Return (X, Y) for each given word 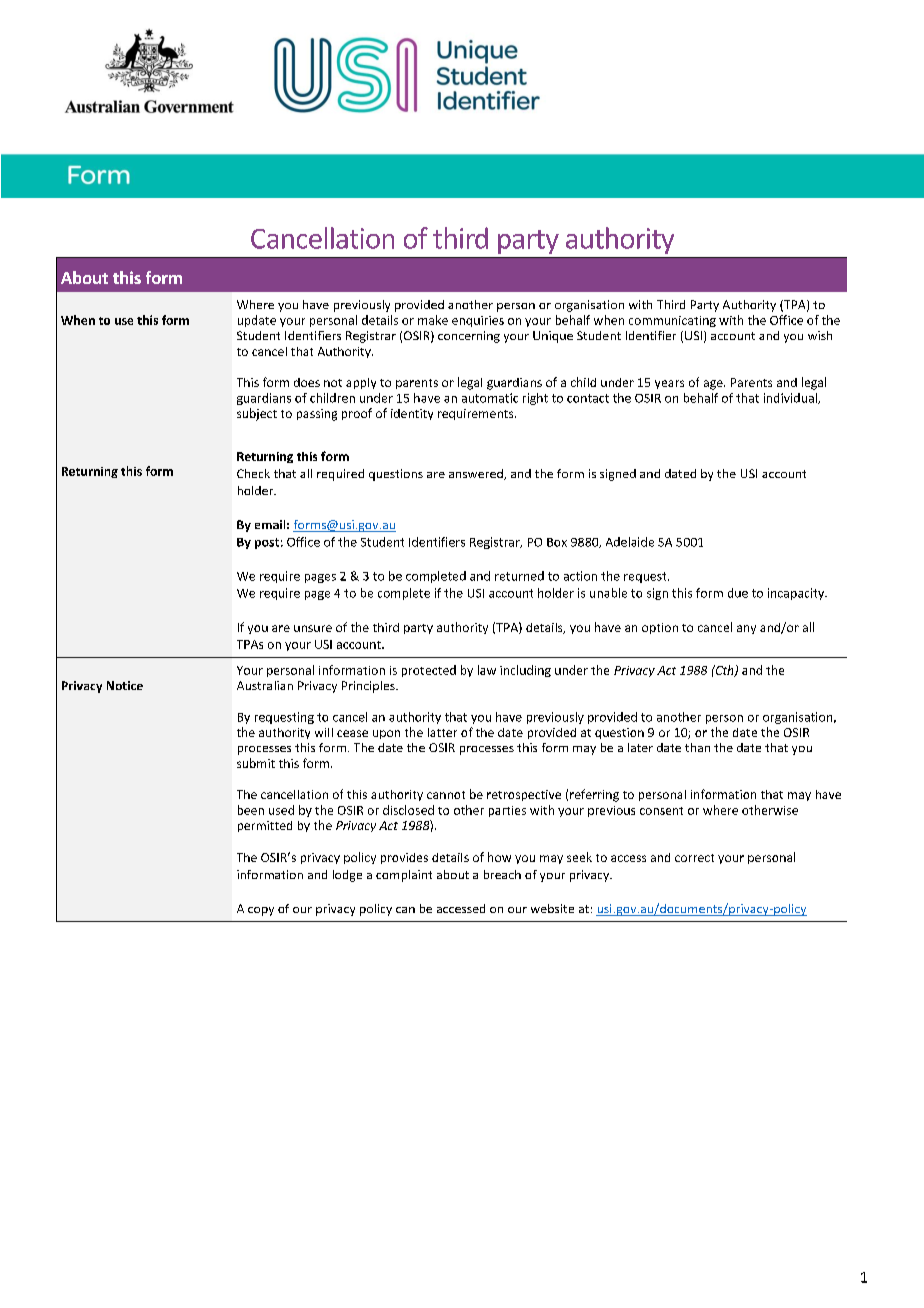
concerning (469, 337)
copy (261, 911)
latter (442, 732)
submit (256, 763)
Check (253, 473)
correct (694, 858)
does (307, 382)
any (746, 629)
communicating (672, 321)
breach (502, 874)
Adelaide (630, 542)
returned (519, 576)
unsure (313, 628)
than (697, 747)
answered (477, 474)
